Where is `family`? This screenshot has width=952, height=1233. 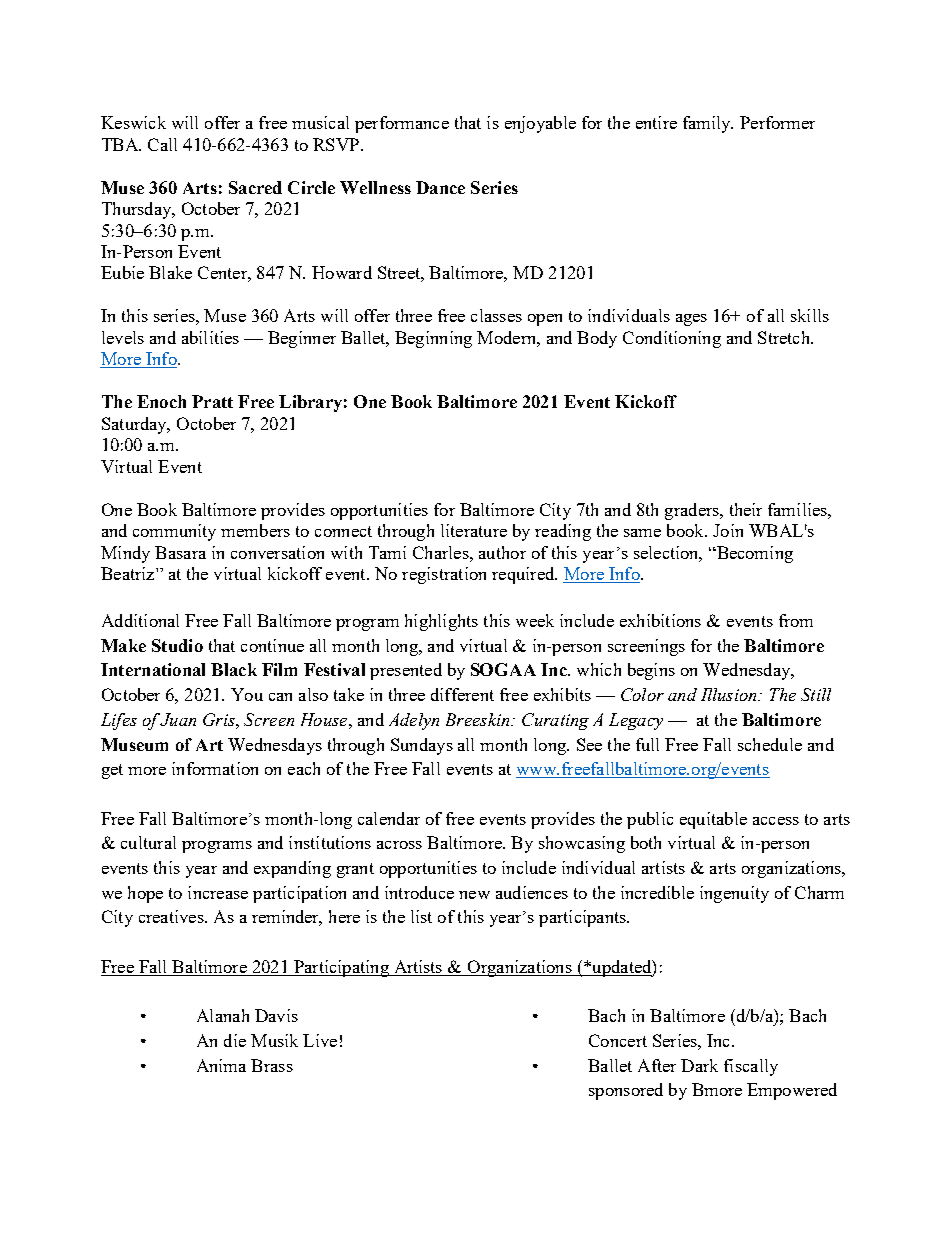
family is located at coordinates (708, 124).
